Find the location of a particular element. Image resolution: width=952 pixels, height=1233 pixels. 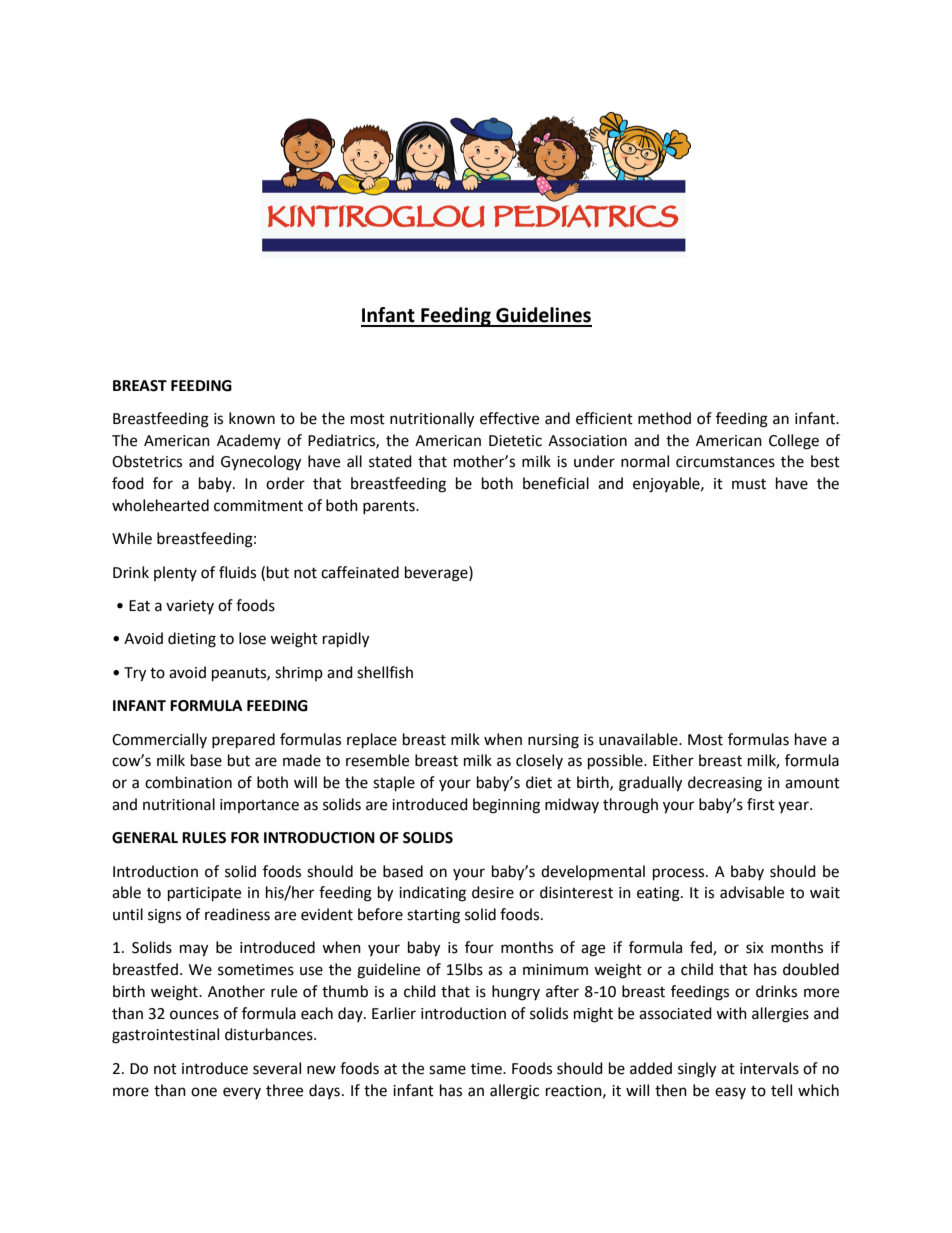

Either is located at coordinates (673, 760).
